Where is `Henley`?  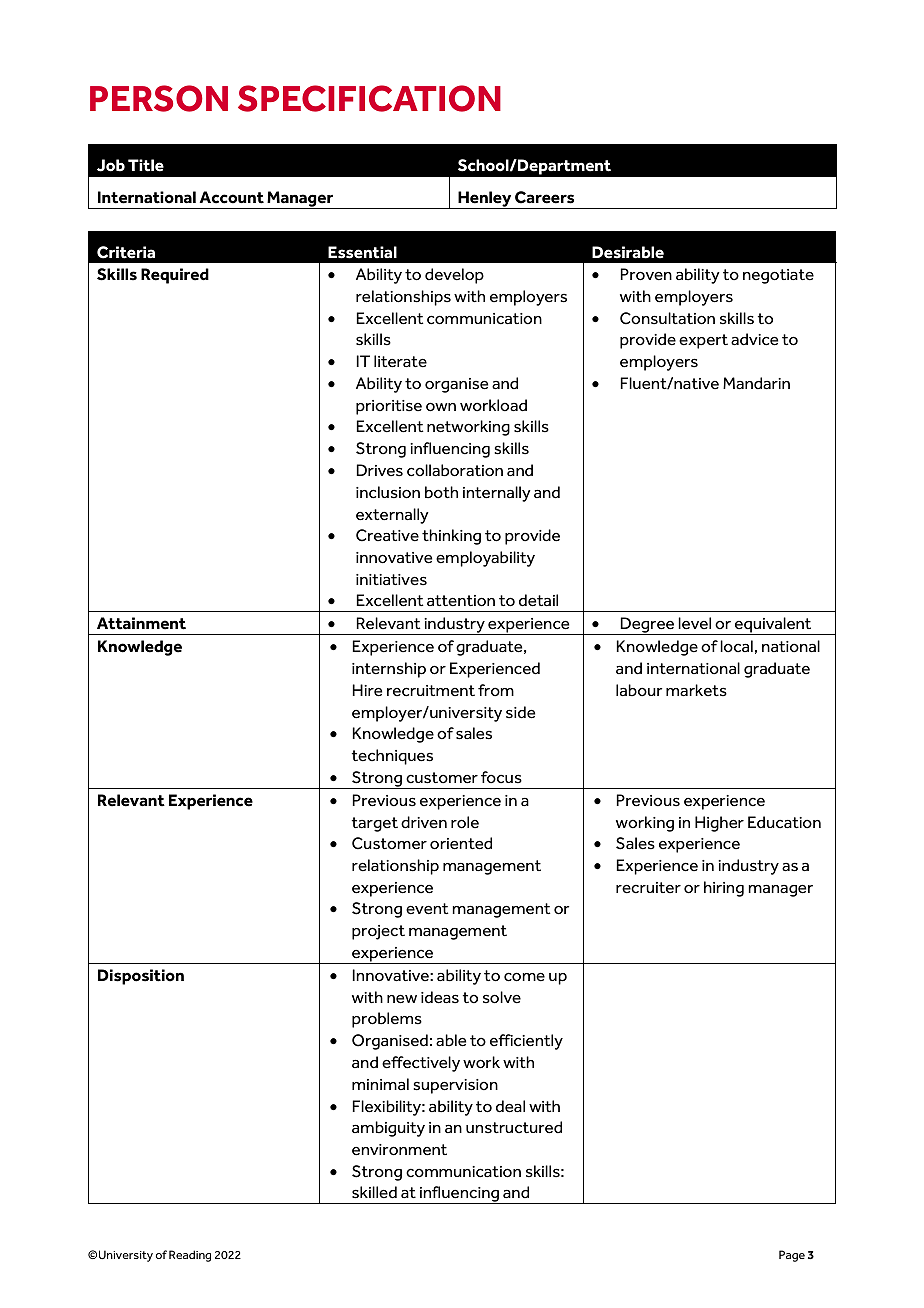 Henley is located at coordinates (485, 200).
